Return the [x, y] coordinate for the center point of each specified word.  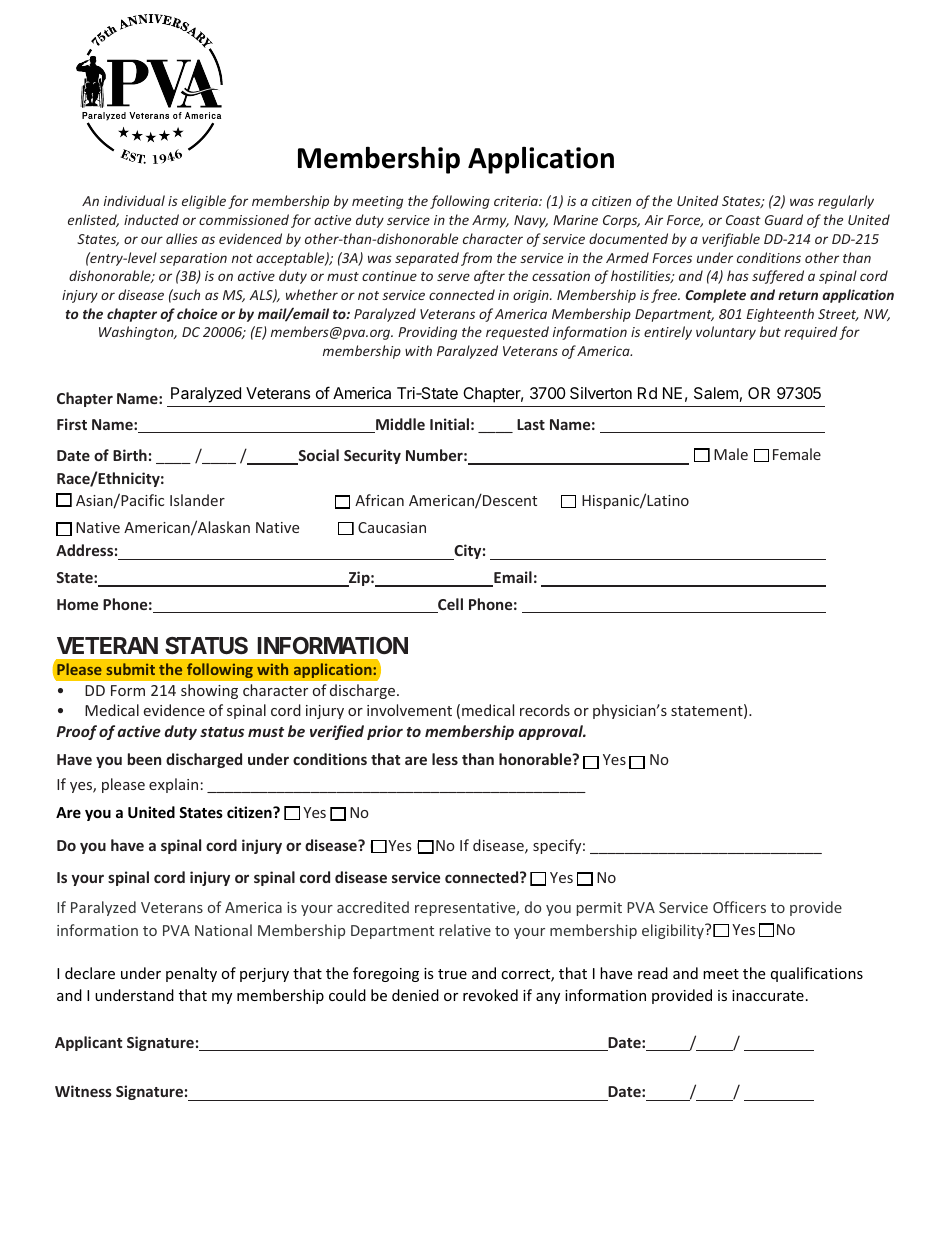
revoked [490, 995]
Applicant [88, 1043]
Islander [197, 500]
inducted [151, 219]
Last [531, 424]
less [445, 759]
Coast [743, 220]
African [379, 500]
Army [490, 221]
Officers [739, 907]
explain [173, 785]
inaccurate [768, 995]
